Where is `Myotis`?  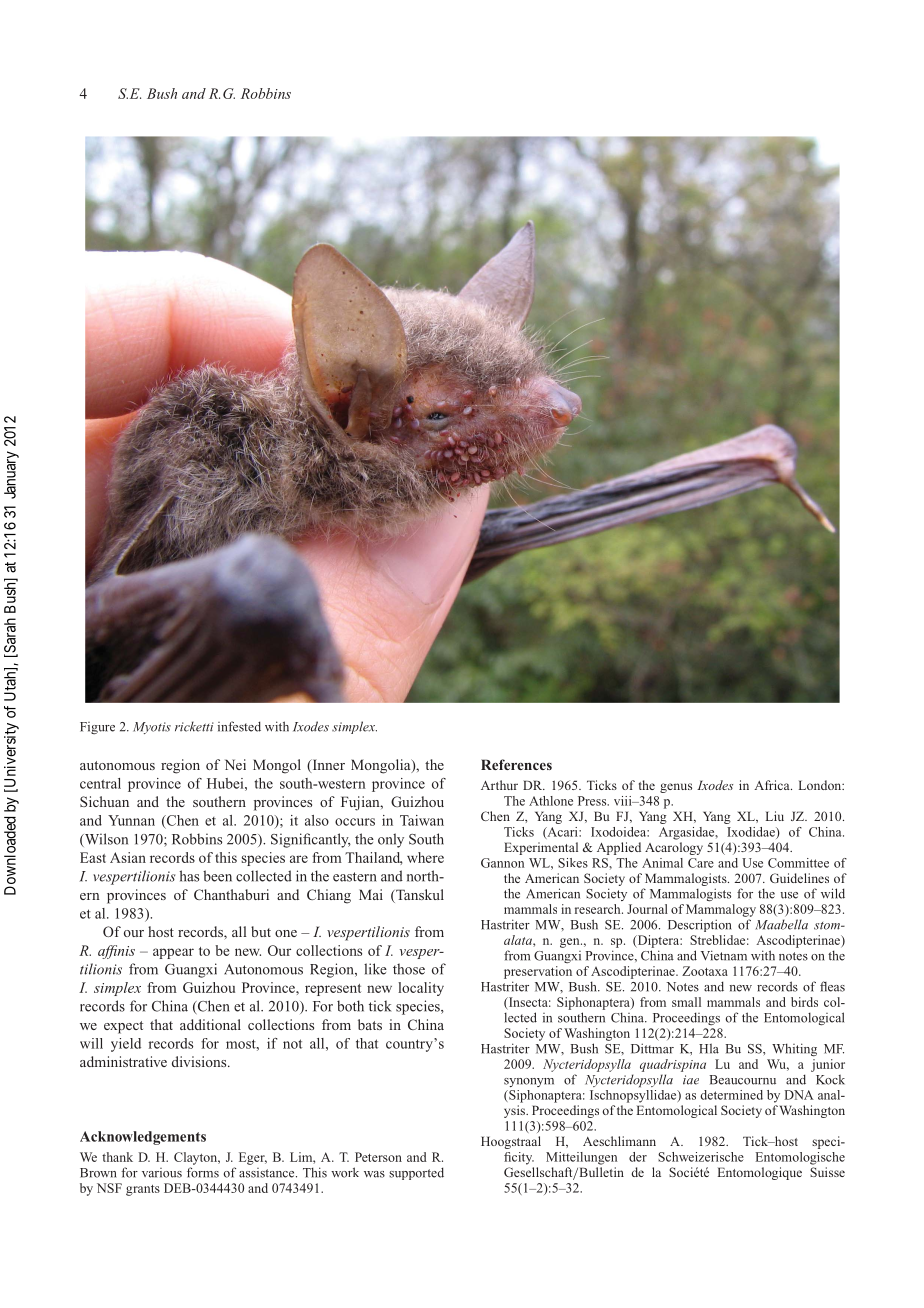
Myotis is located at coordinates (152, 728).
